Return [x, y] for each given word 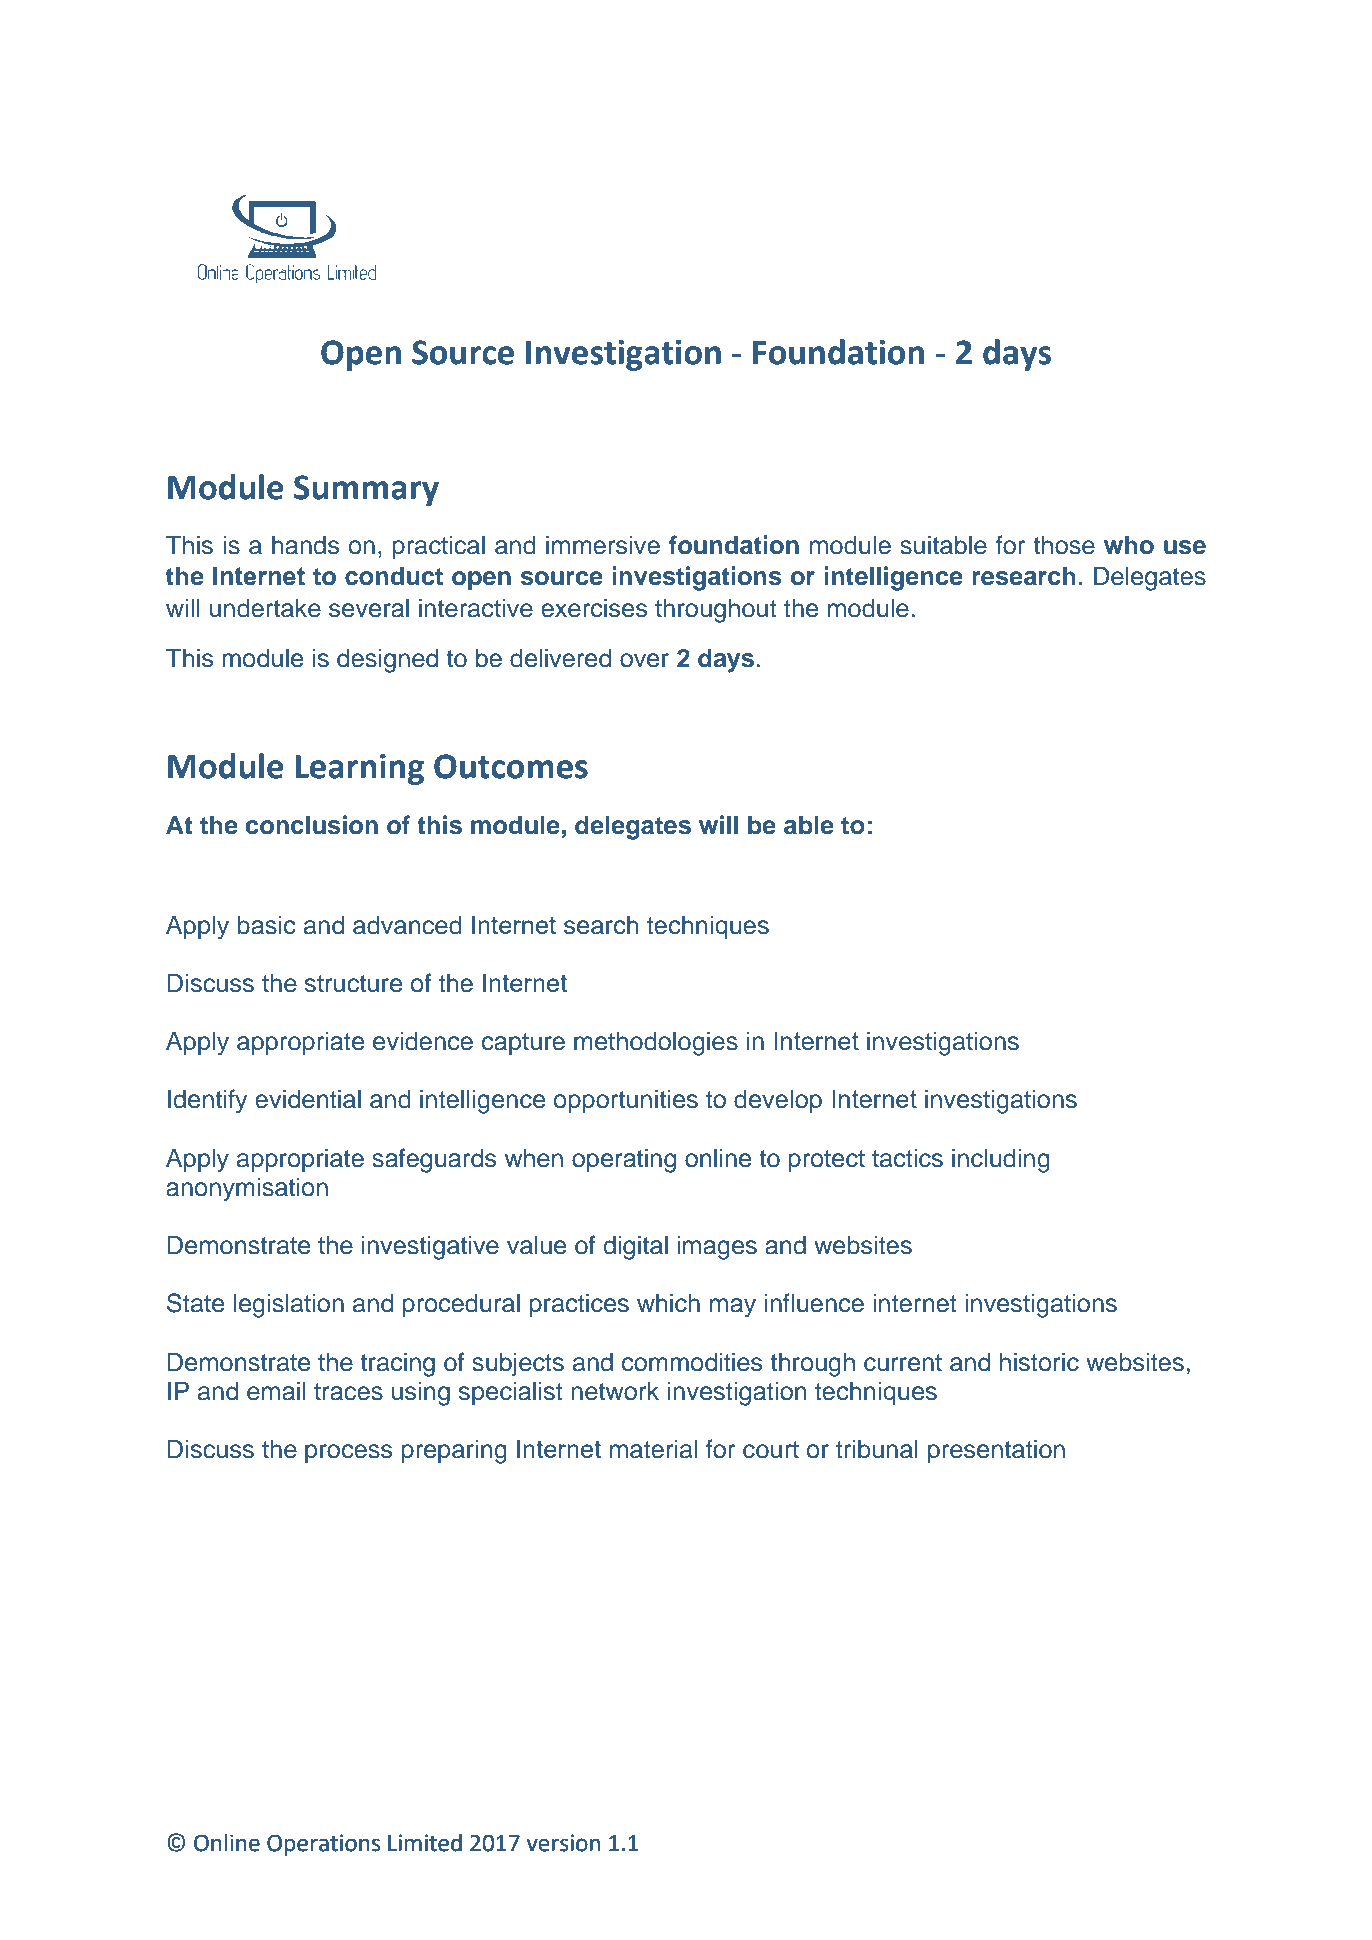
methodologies [656, 1043]
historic [1039, 1362]
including [1001, 1160]
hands [305, 545]
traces [348, 1392]
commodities [692, 1362]
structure [353, 984]
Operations [323, 1845]
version [563, 1843]
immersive [603, 545]
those [1064, 545]
